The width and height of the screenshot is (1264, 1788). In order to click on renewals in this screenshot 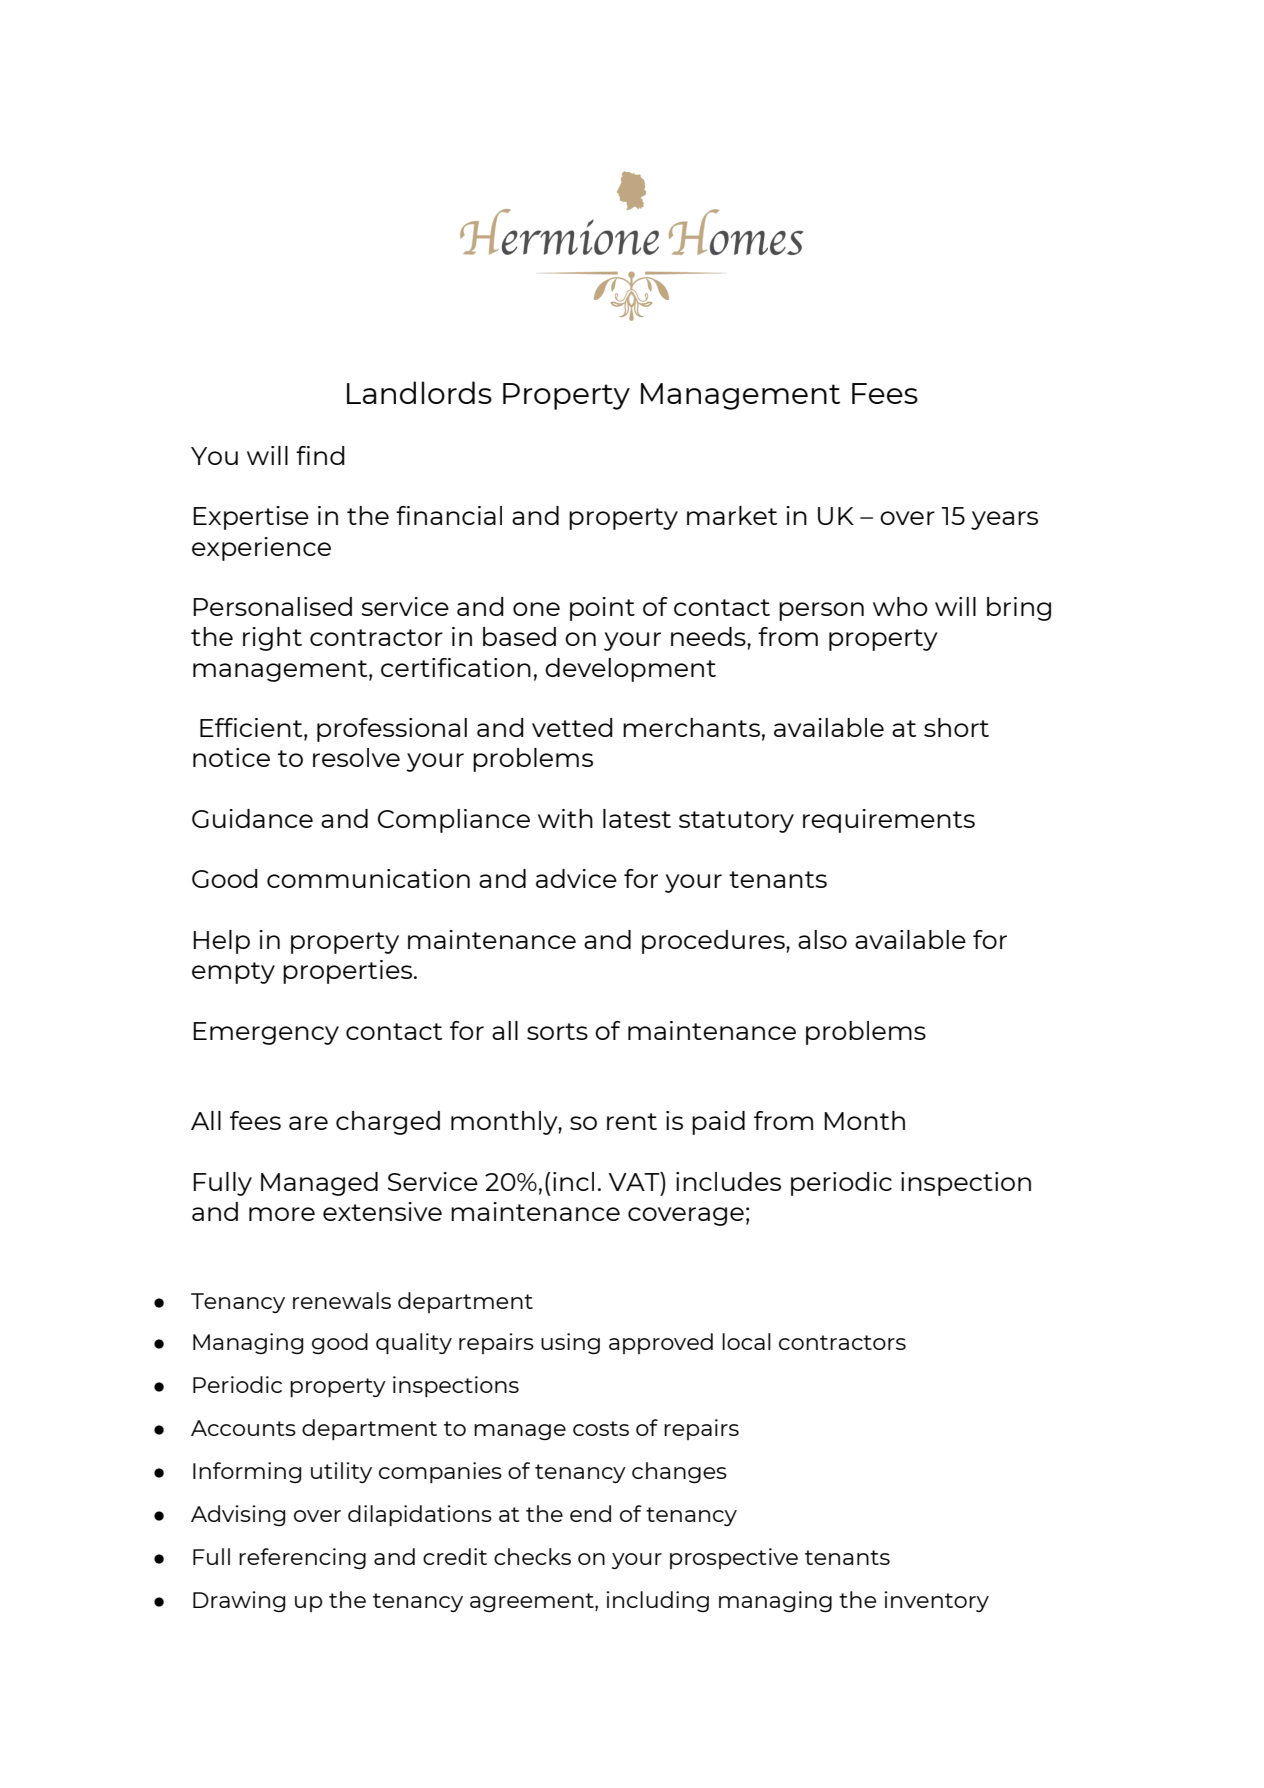, I will do `click(342, 1300)`.
